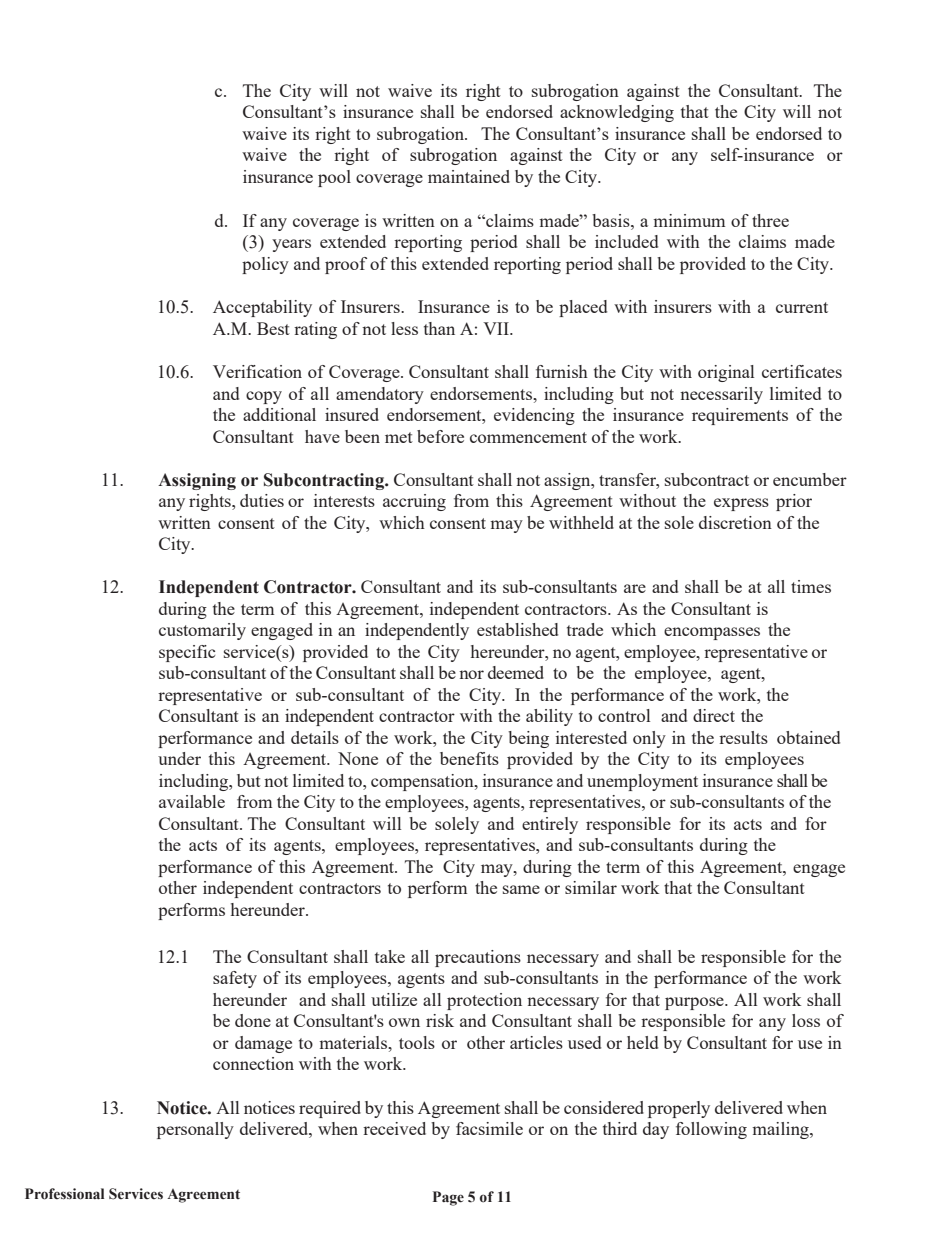 Image resolution: width=952 pixels, height=1233 pixels. I want to click on pool, so click(334, 178).
